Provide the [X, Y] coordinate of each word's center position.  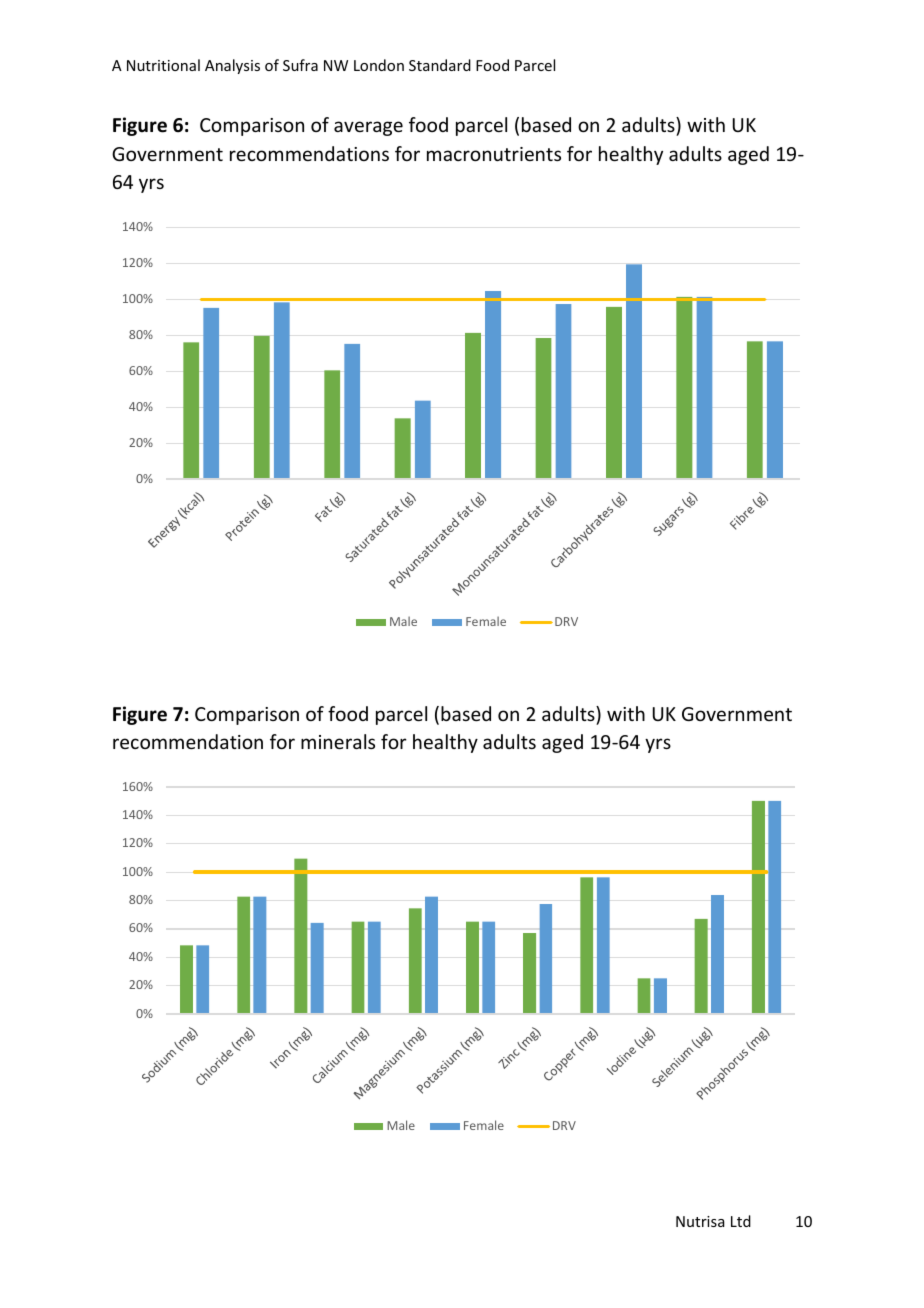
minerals [338, 741]
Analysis [232, 66]
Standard [440, 65]
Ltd [741, 1221]
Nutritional [163, 65]
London [379, 65]
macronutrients [494, 154]
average [368, 128]
